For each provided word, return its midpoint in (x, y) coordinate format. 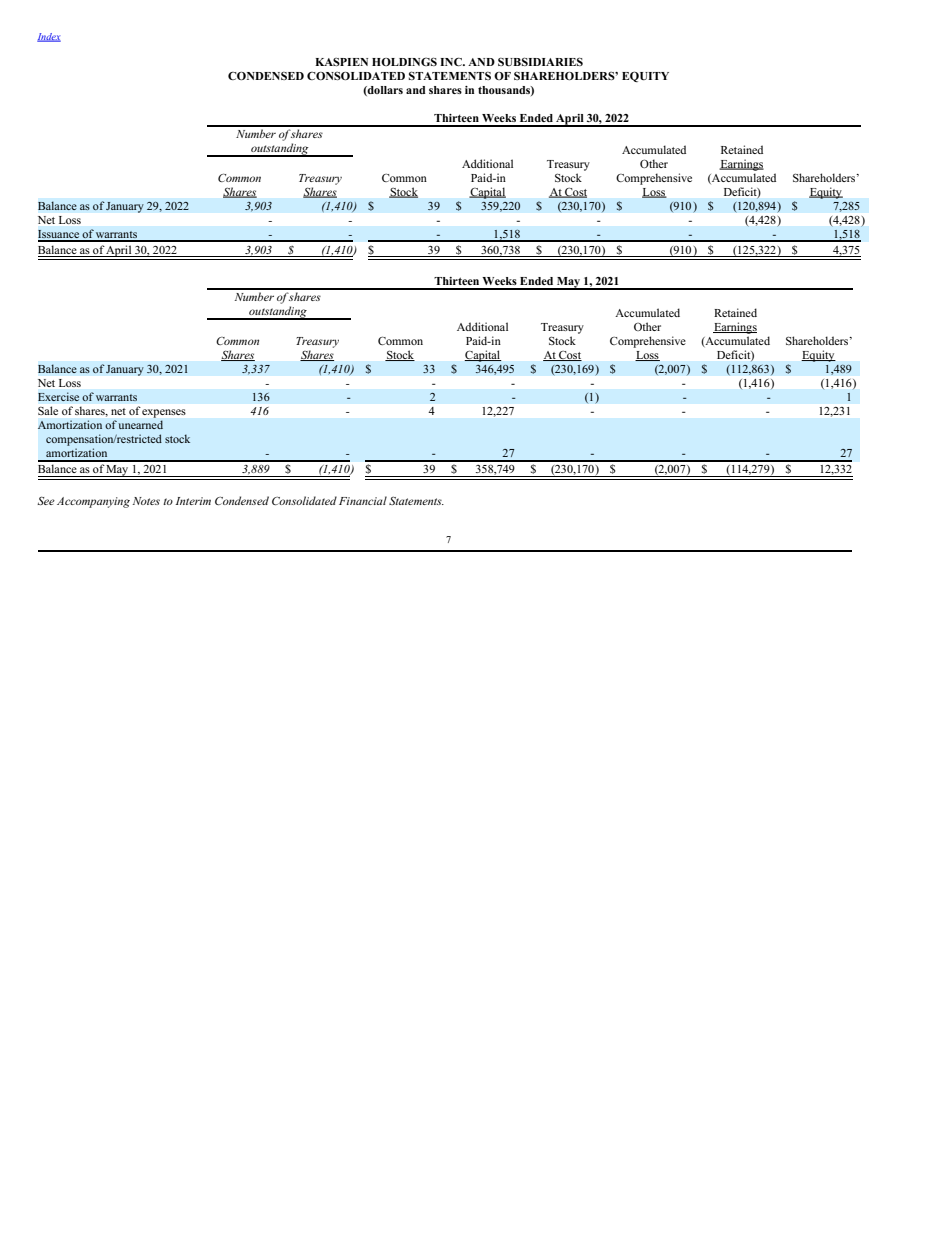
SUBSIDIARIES (540, 62)
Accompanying (93, 502)
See (46, 500)
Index (49, 37)
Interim (193, 501)
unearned (140, 424)
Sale (48, 410)
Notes (146, 501)
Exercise (58, 397)
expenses (164, 413)
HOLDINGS (404, 61)
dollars (384, 91)
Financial (363, 500)
